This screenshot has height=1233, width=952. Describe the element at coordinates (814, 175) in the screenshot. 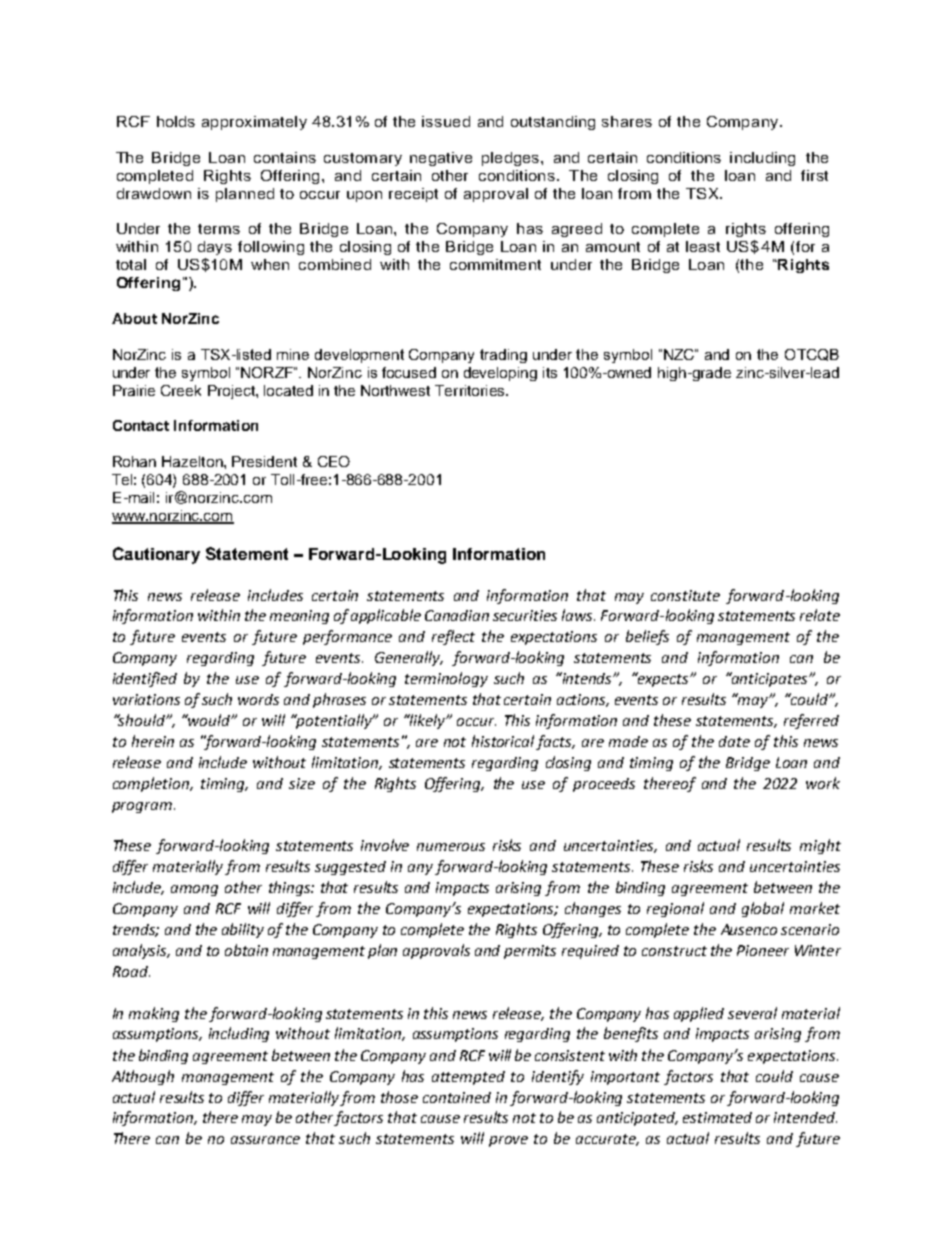

I see `first` at that location.
